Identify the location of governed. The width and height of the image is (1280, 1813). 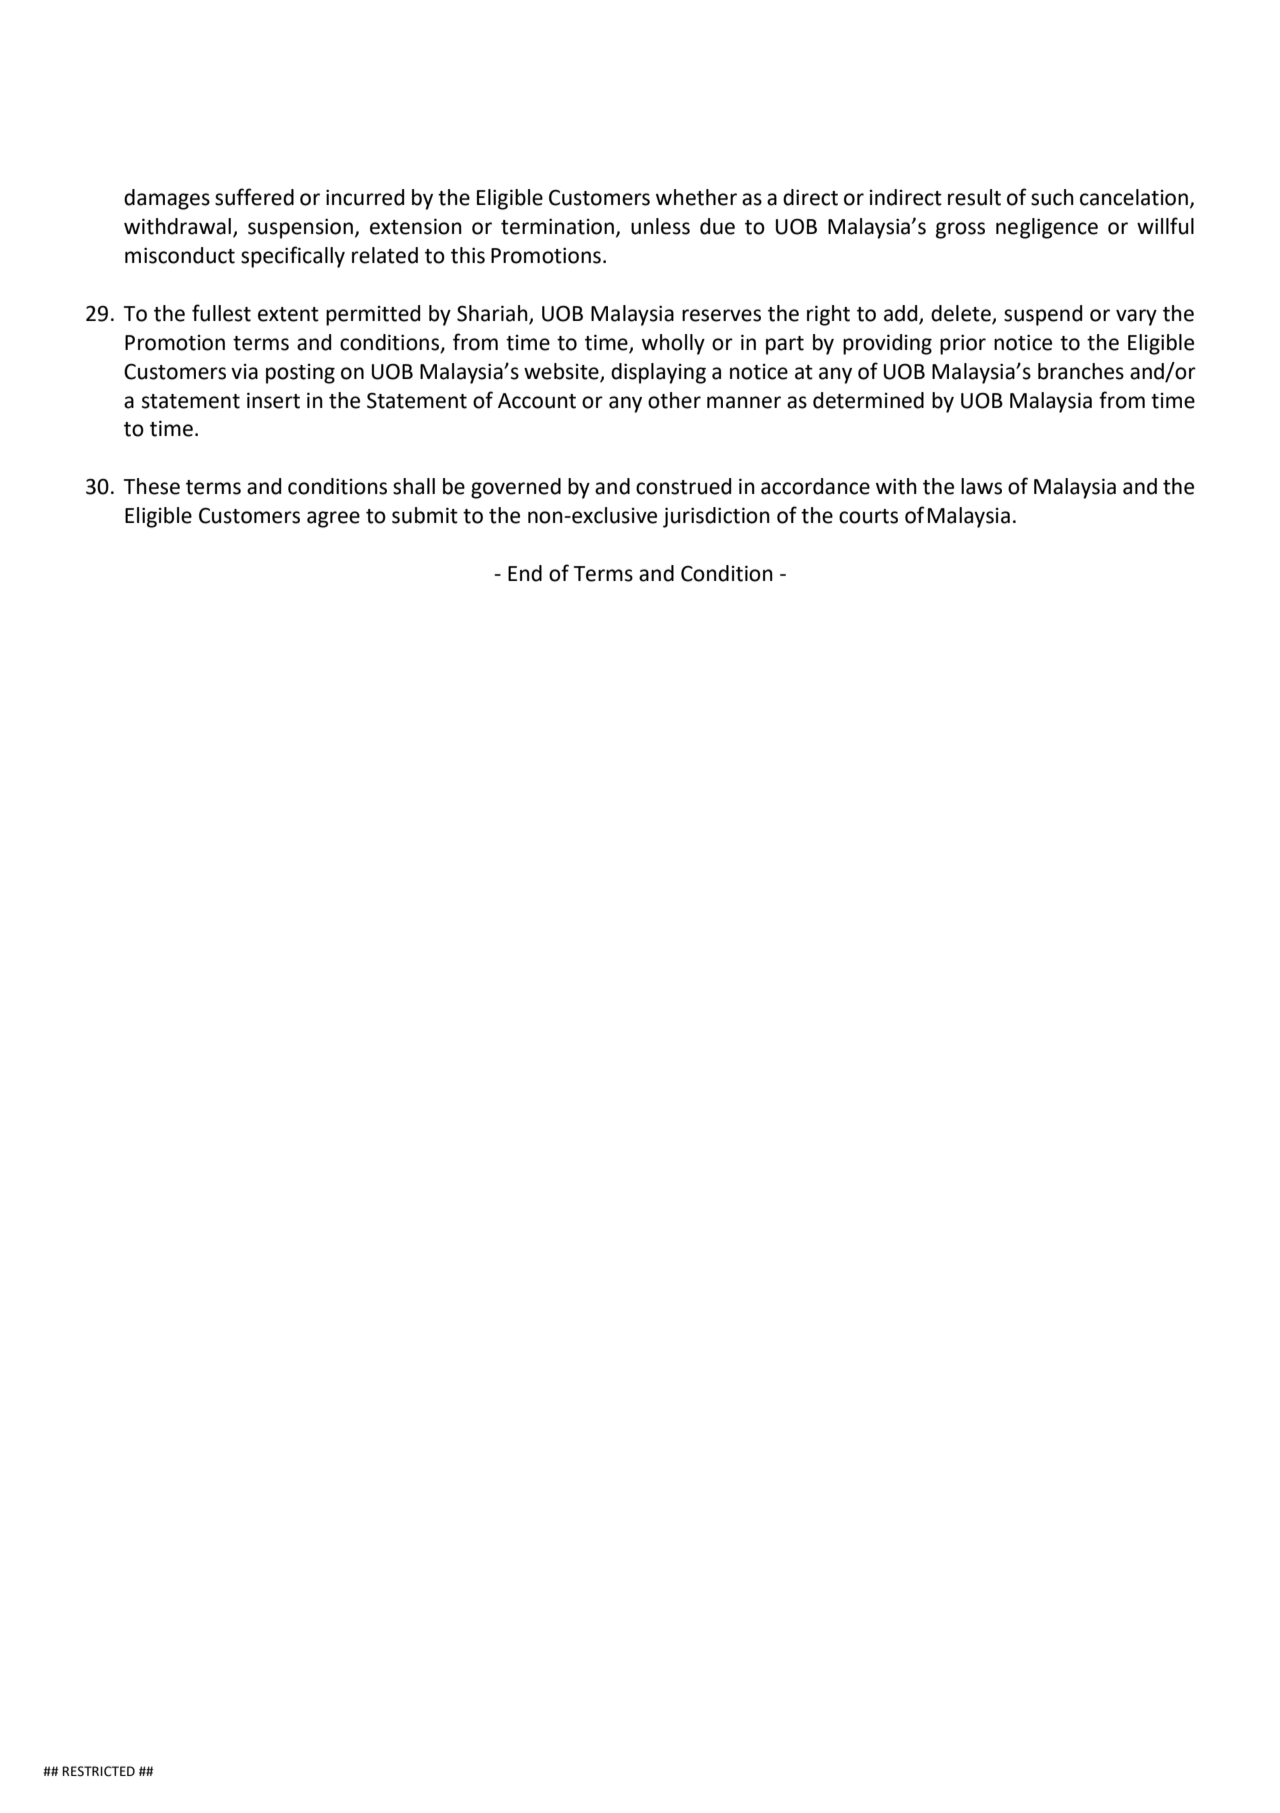
(516, 488).
